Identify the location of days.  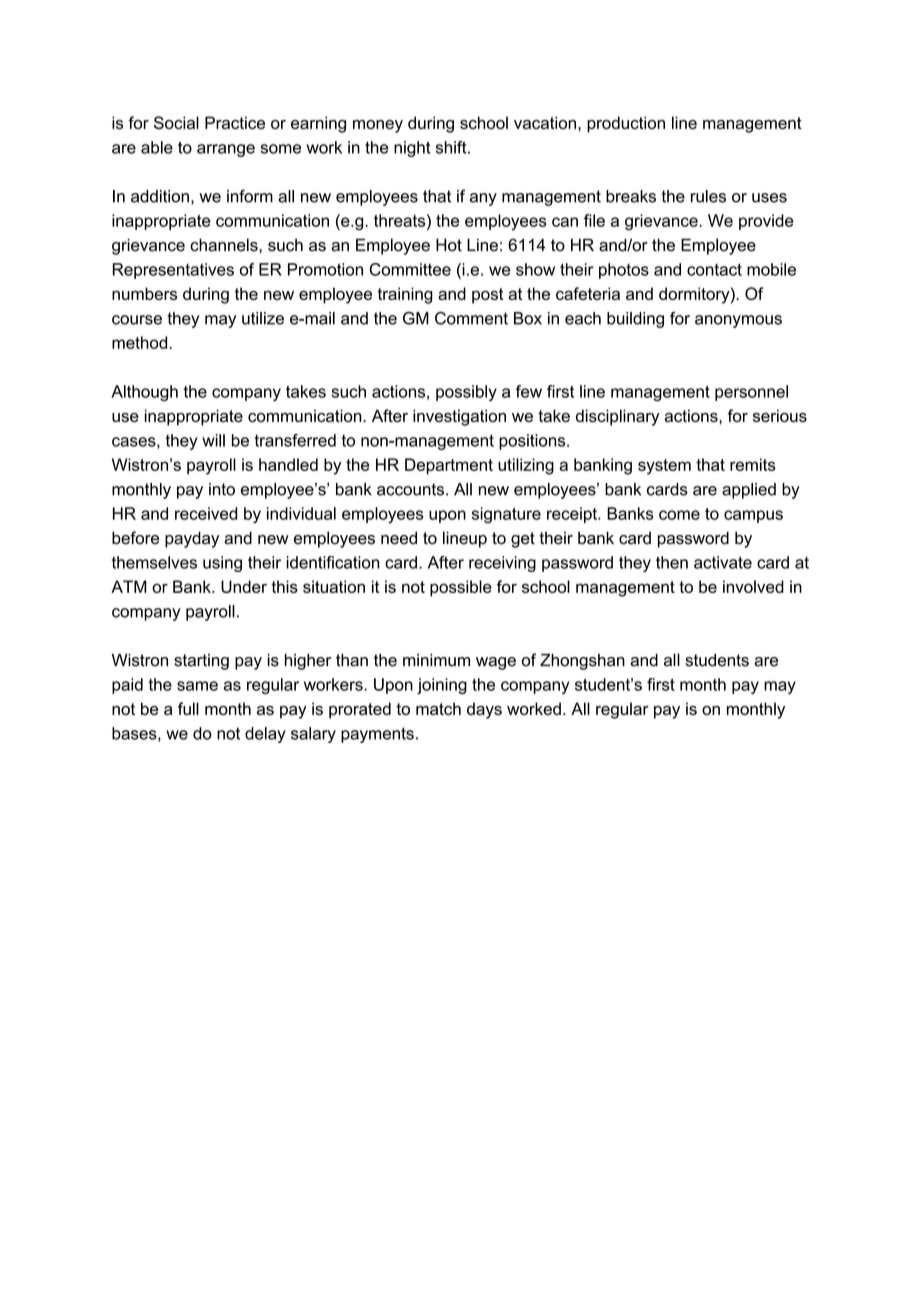
(484, 710).
